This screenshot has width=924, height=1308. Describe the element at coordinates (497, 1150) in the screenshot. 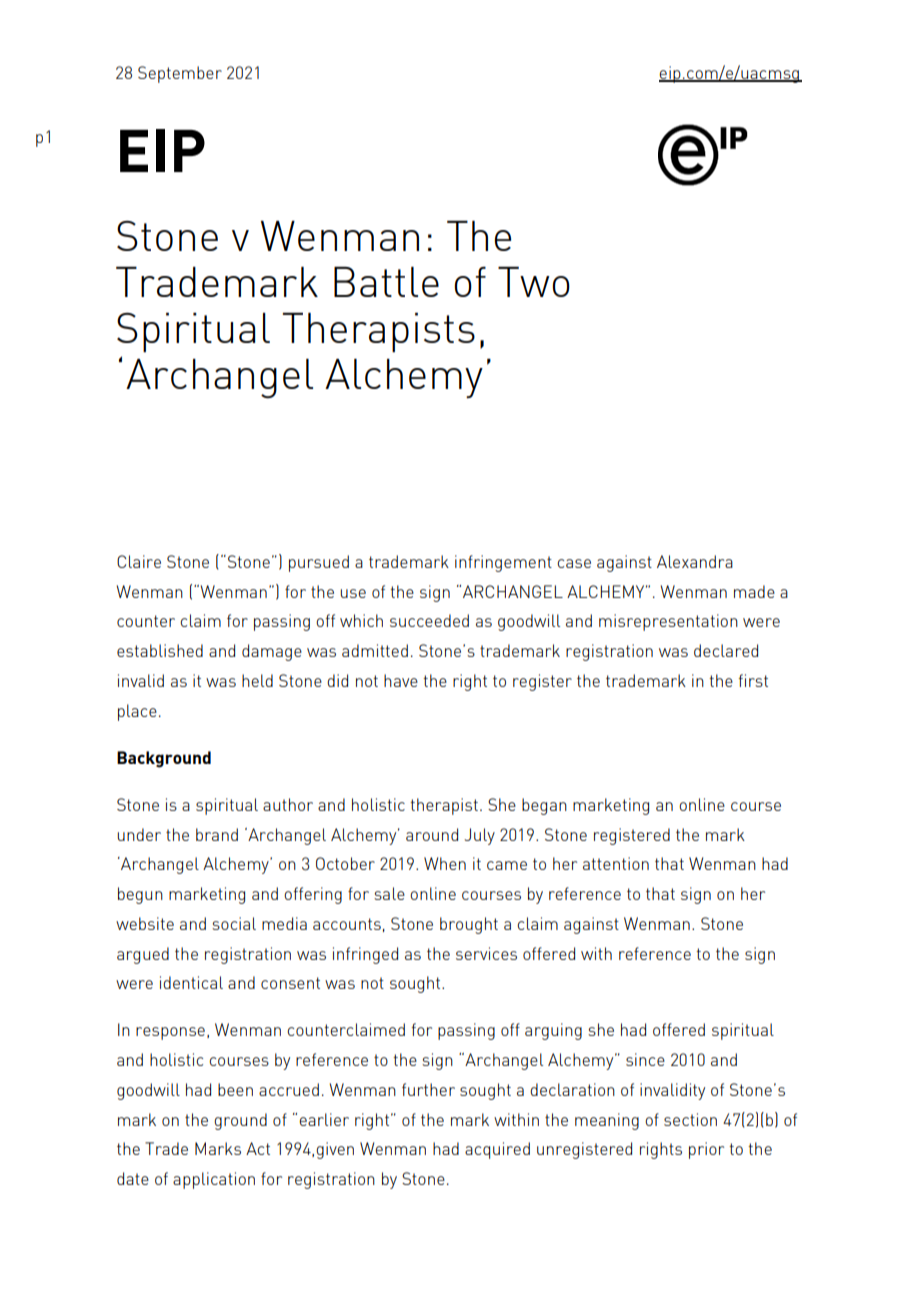

I see `acquired` at that location.
